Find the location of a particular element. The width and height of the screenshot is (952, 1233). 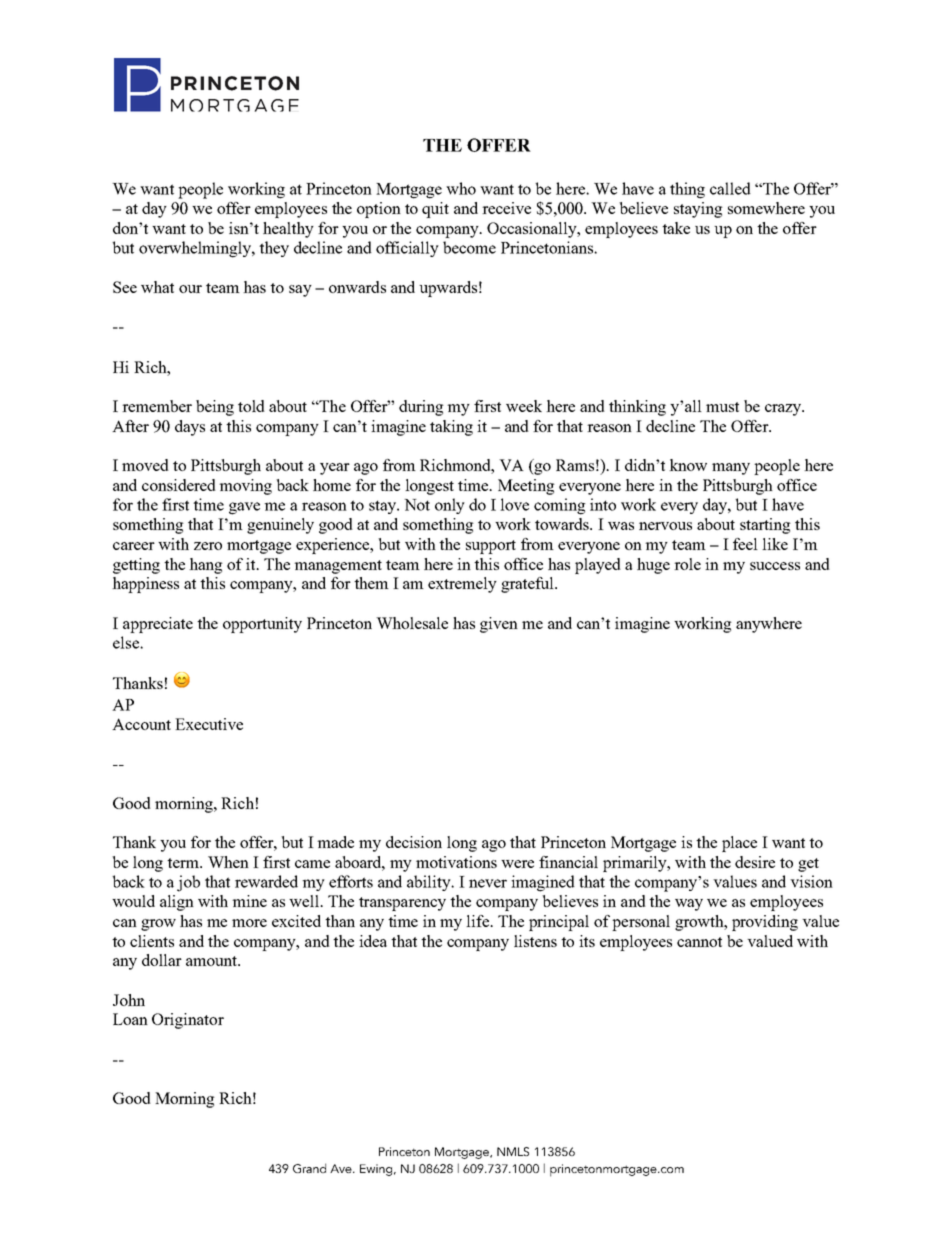

quit is located at coordinates (435, 210).
